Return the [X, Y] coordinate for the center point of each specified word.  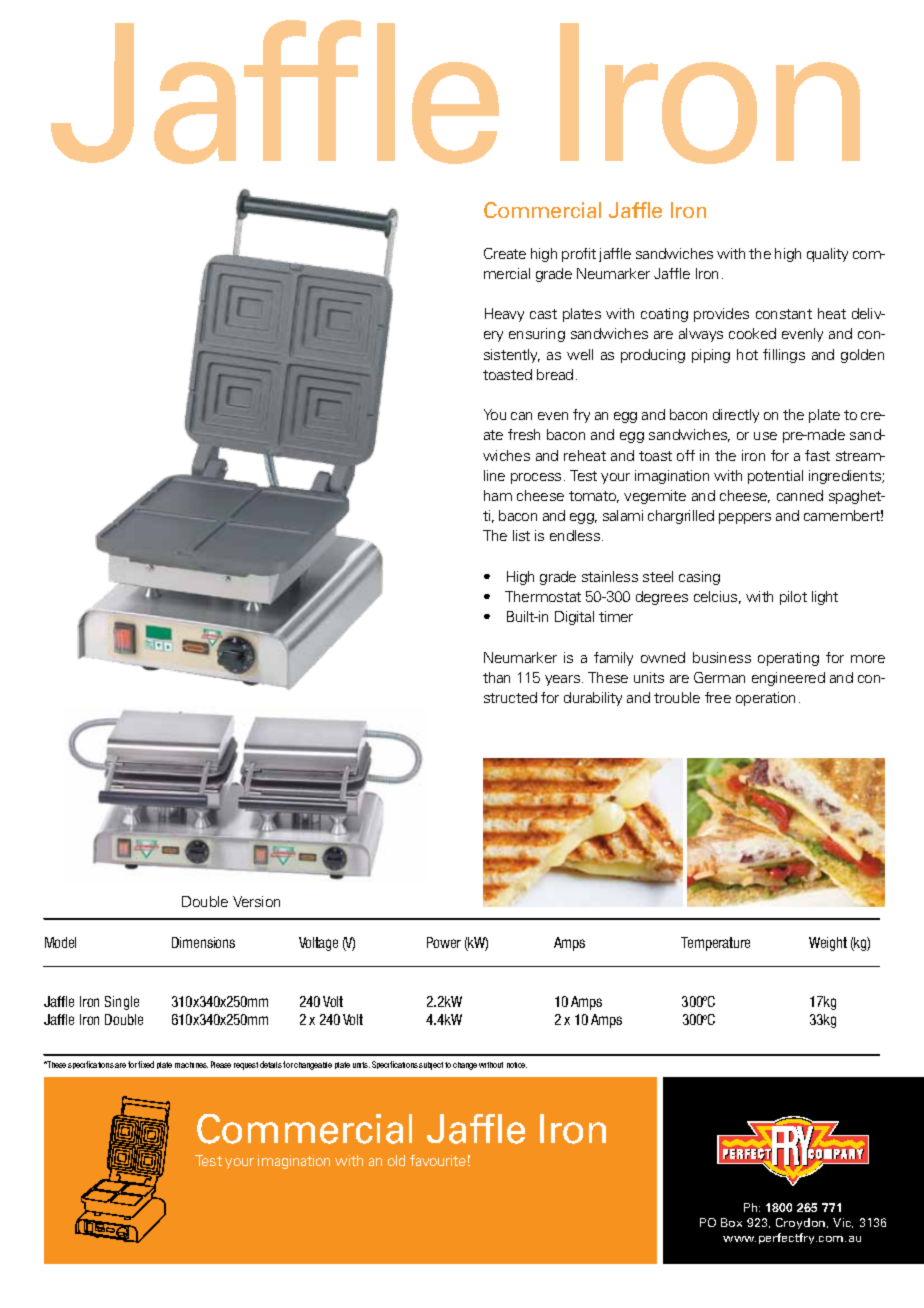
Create [505, 253]
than [496, 677]
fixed [146, 1064]
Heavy [504, 315]
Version [256, 901]
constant [784, 314]
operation [765, 699]
